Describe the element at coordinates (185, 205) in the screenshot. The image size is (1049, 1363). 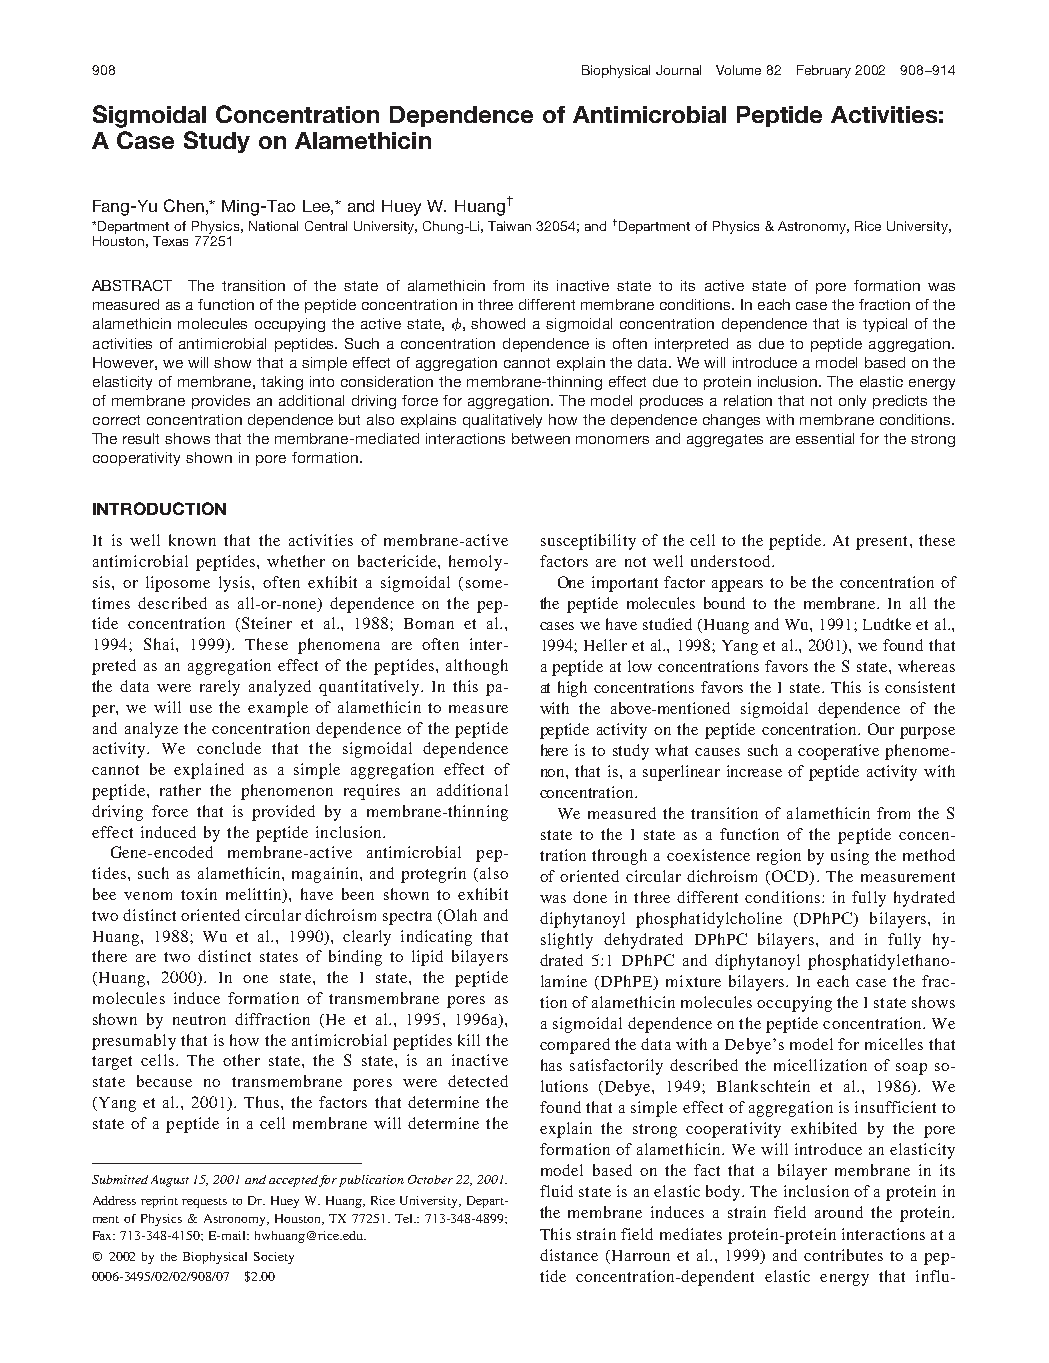
I see `Chen` at that location.
